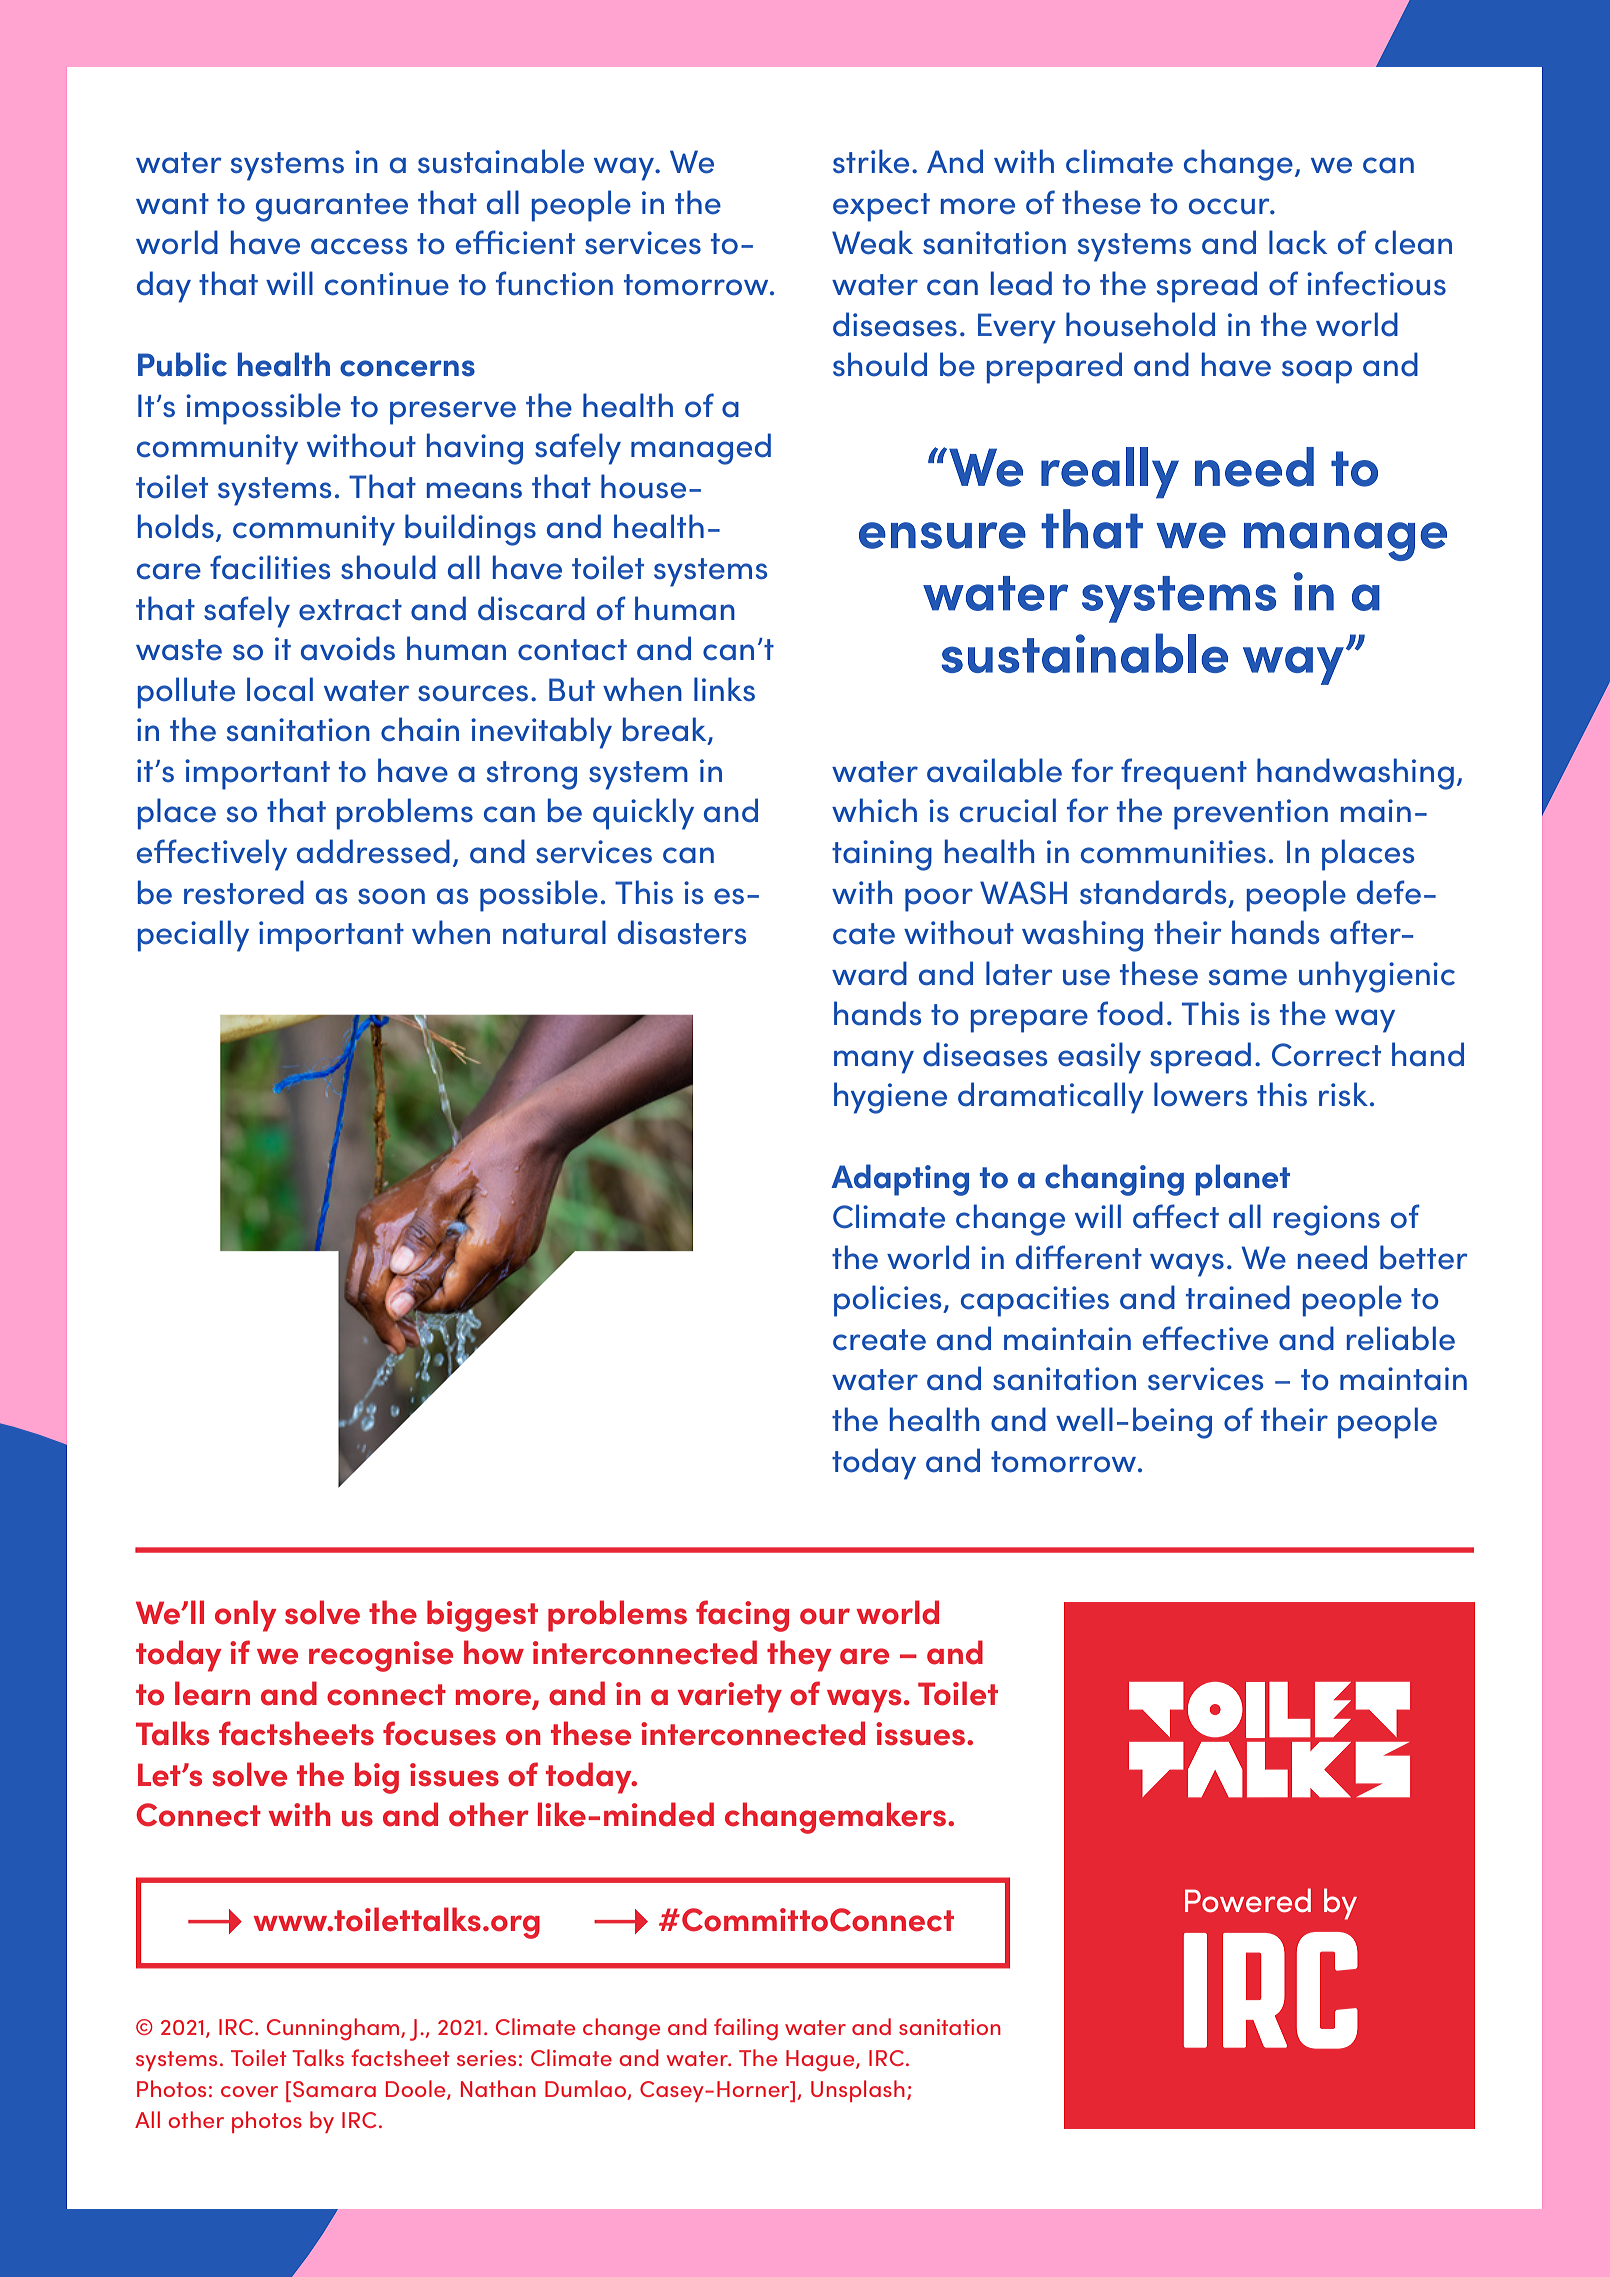 The height and width of the screenshot is (2277, 1610). I want to click on Cunningham, so click(334, 2029).
